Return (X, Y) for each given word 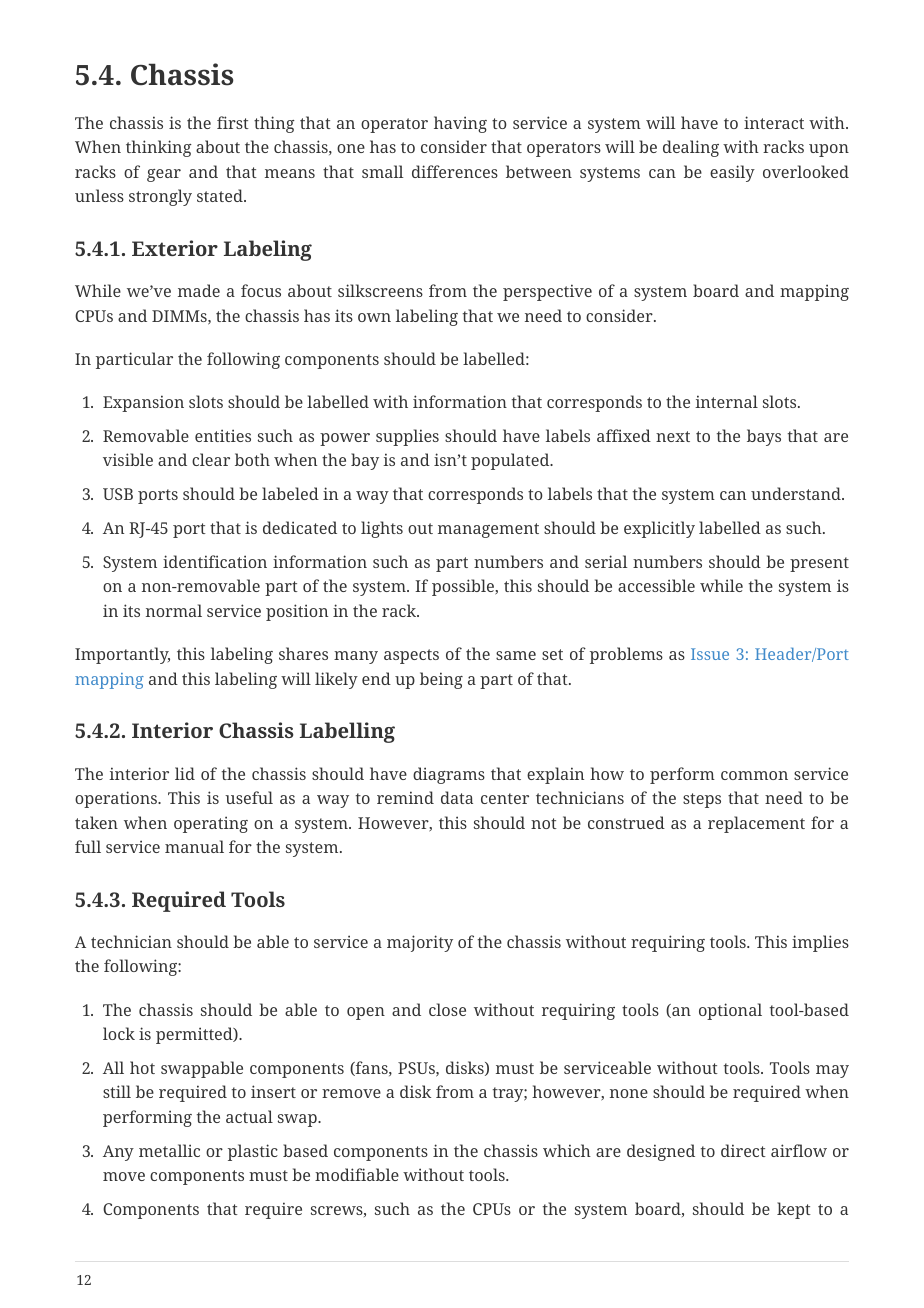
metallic (169, 1150)
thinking (159, 148)
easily (732, 173)
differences (455, 171)
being (441, 680)
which (567, 1150)
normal (174, 610)
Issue (710, 654)
